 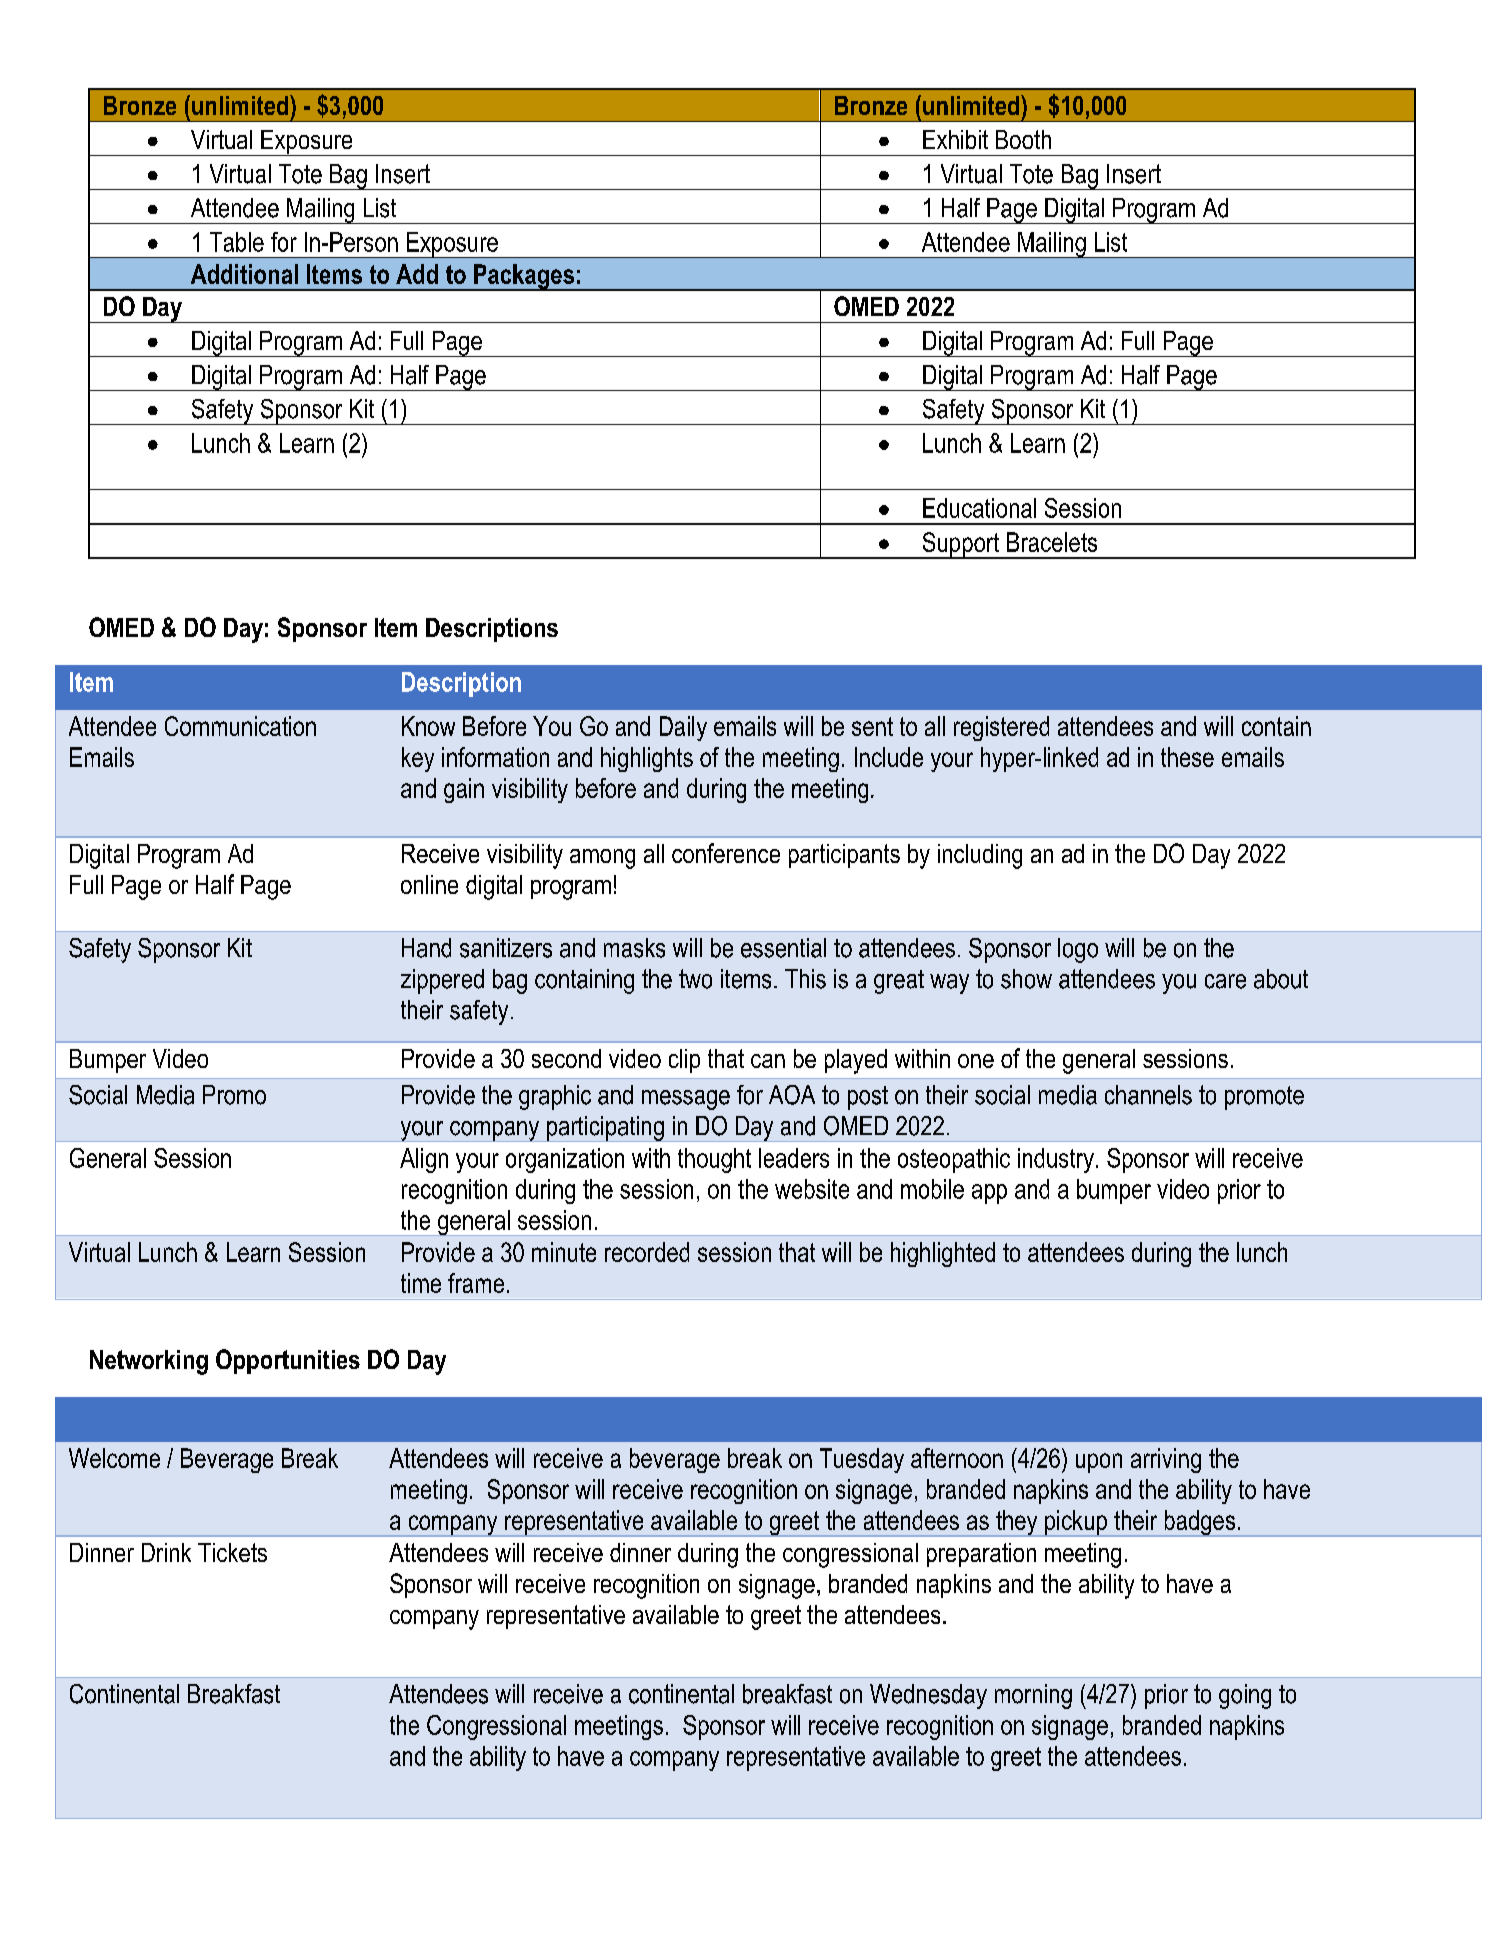 What do you see at coordinates (1023, 139) in the image?
I see `Booth` at bounding box center [1023, 139].
